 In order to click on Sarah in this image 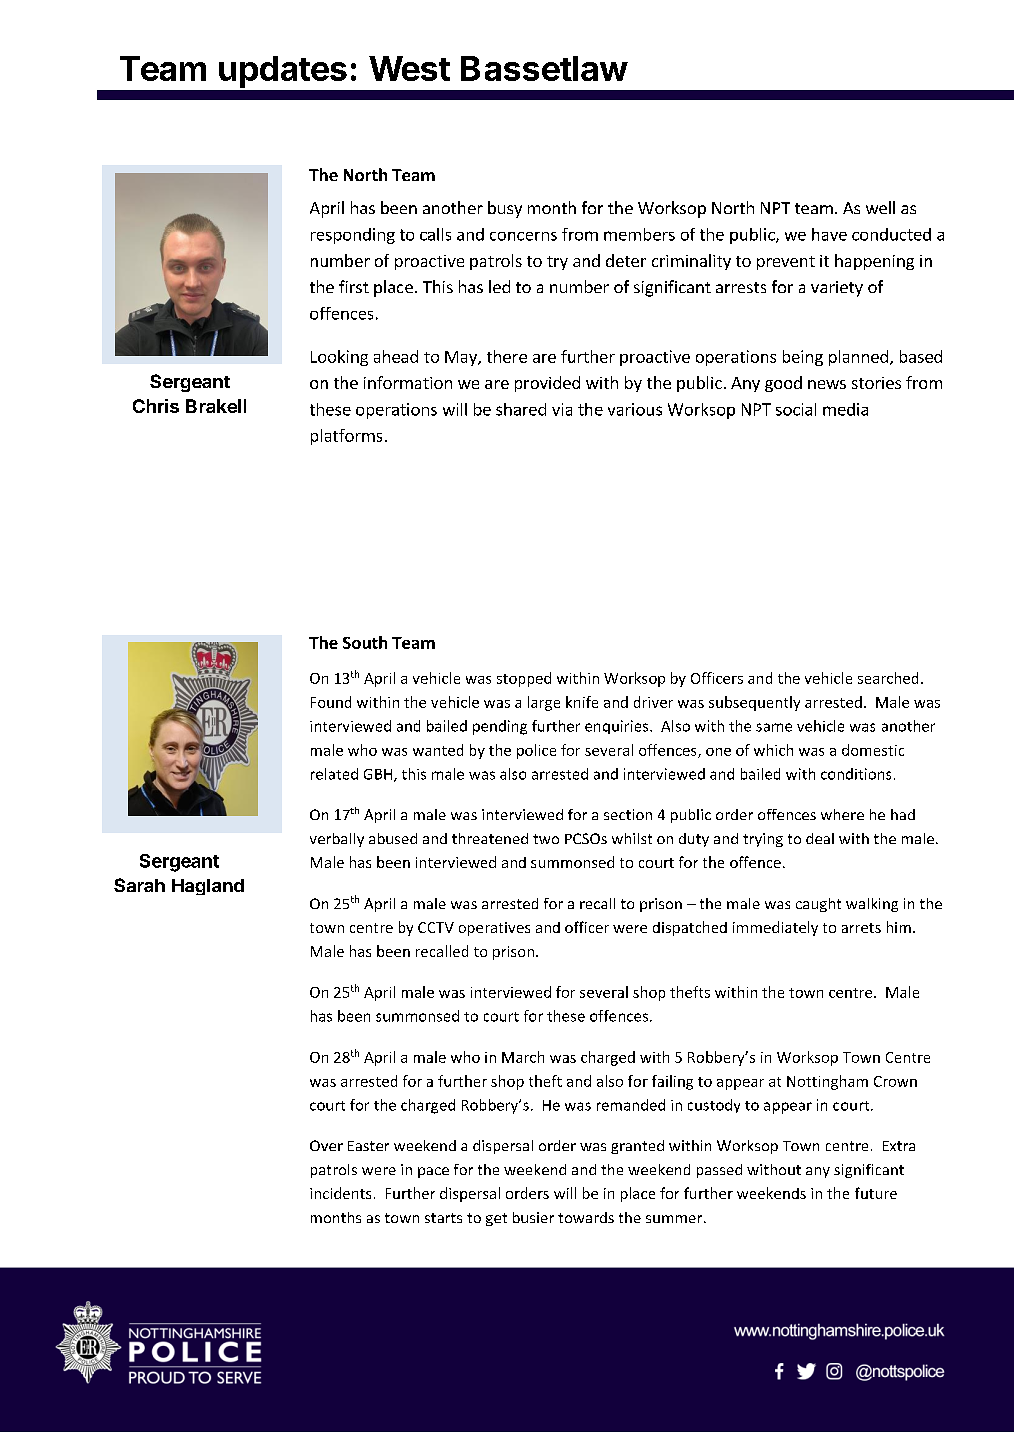, I will do `click(139, 885)`.
